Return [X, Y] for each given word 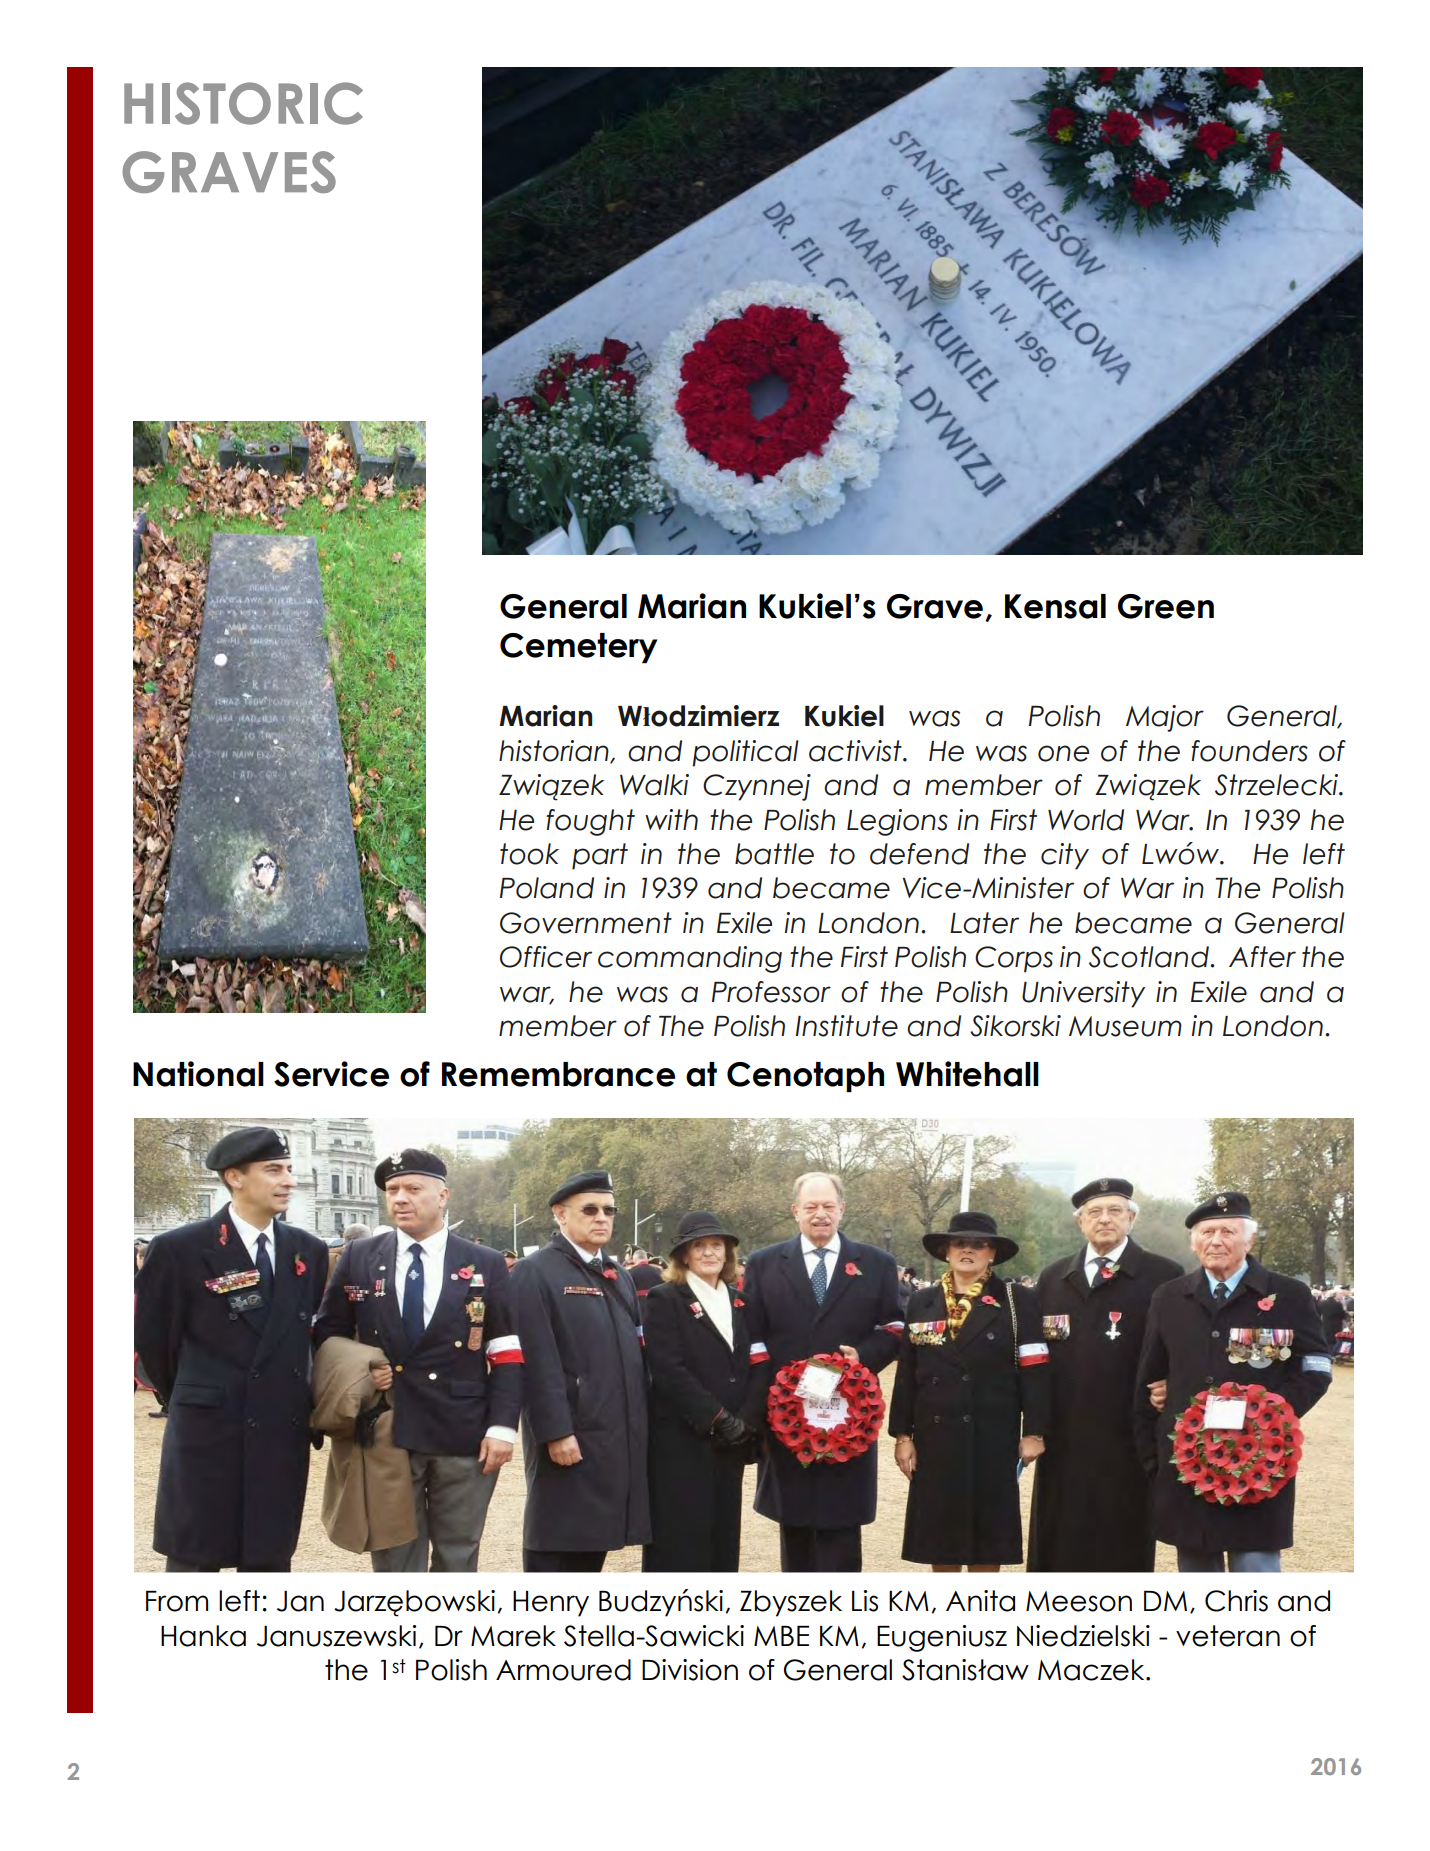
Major [1165, 718]
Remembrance [558, 1074]
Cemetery [578, 648]
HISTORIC [243, 103]
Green [1166, 606]
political [745, 753]
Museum [1125, 1026]
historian [555, 752]
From [177, 1601]
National [198, 1074]
